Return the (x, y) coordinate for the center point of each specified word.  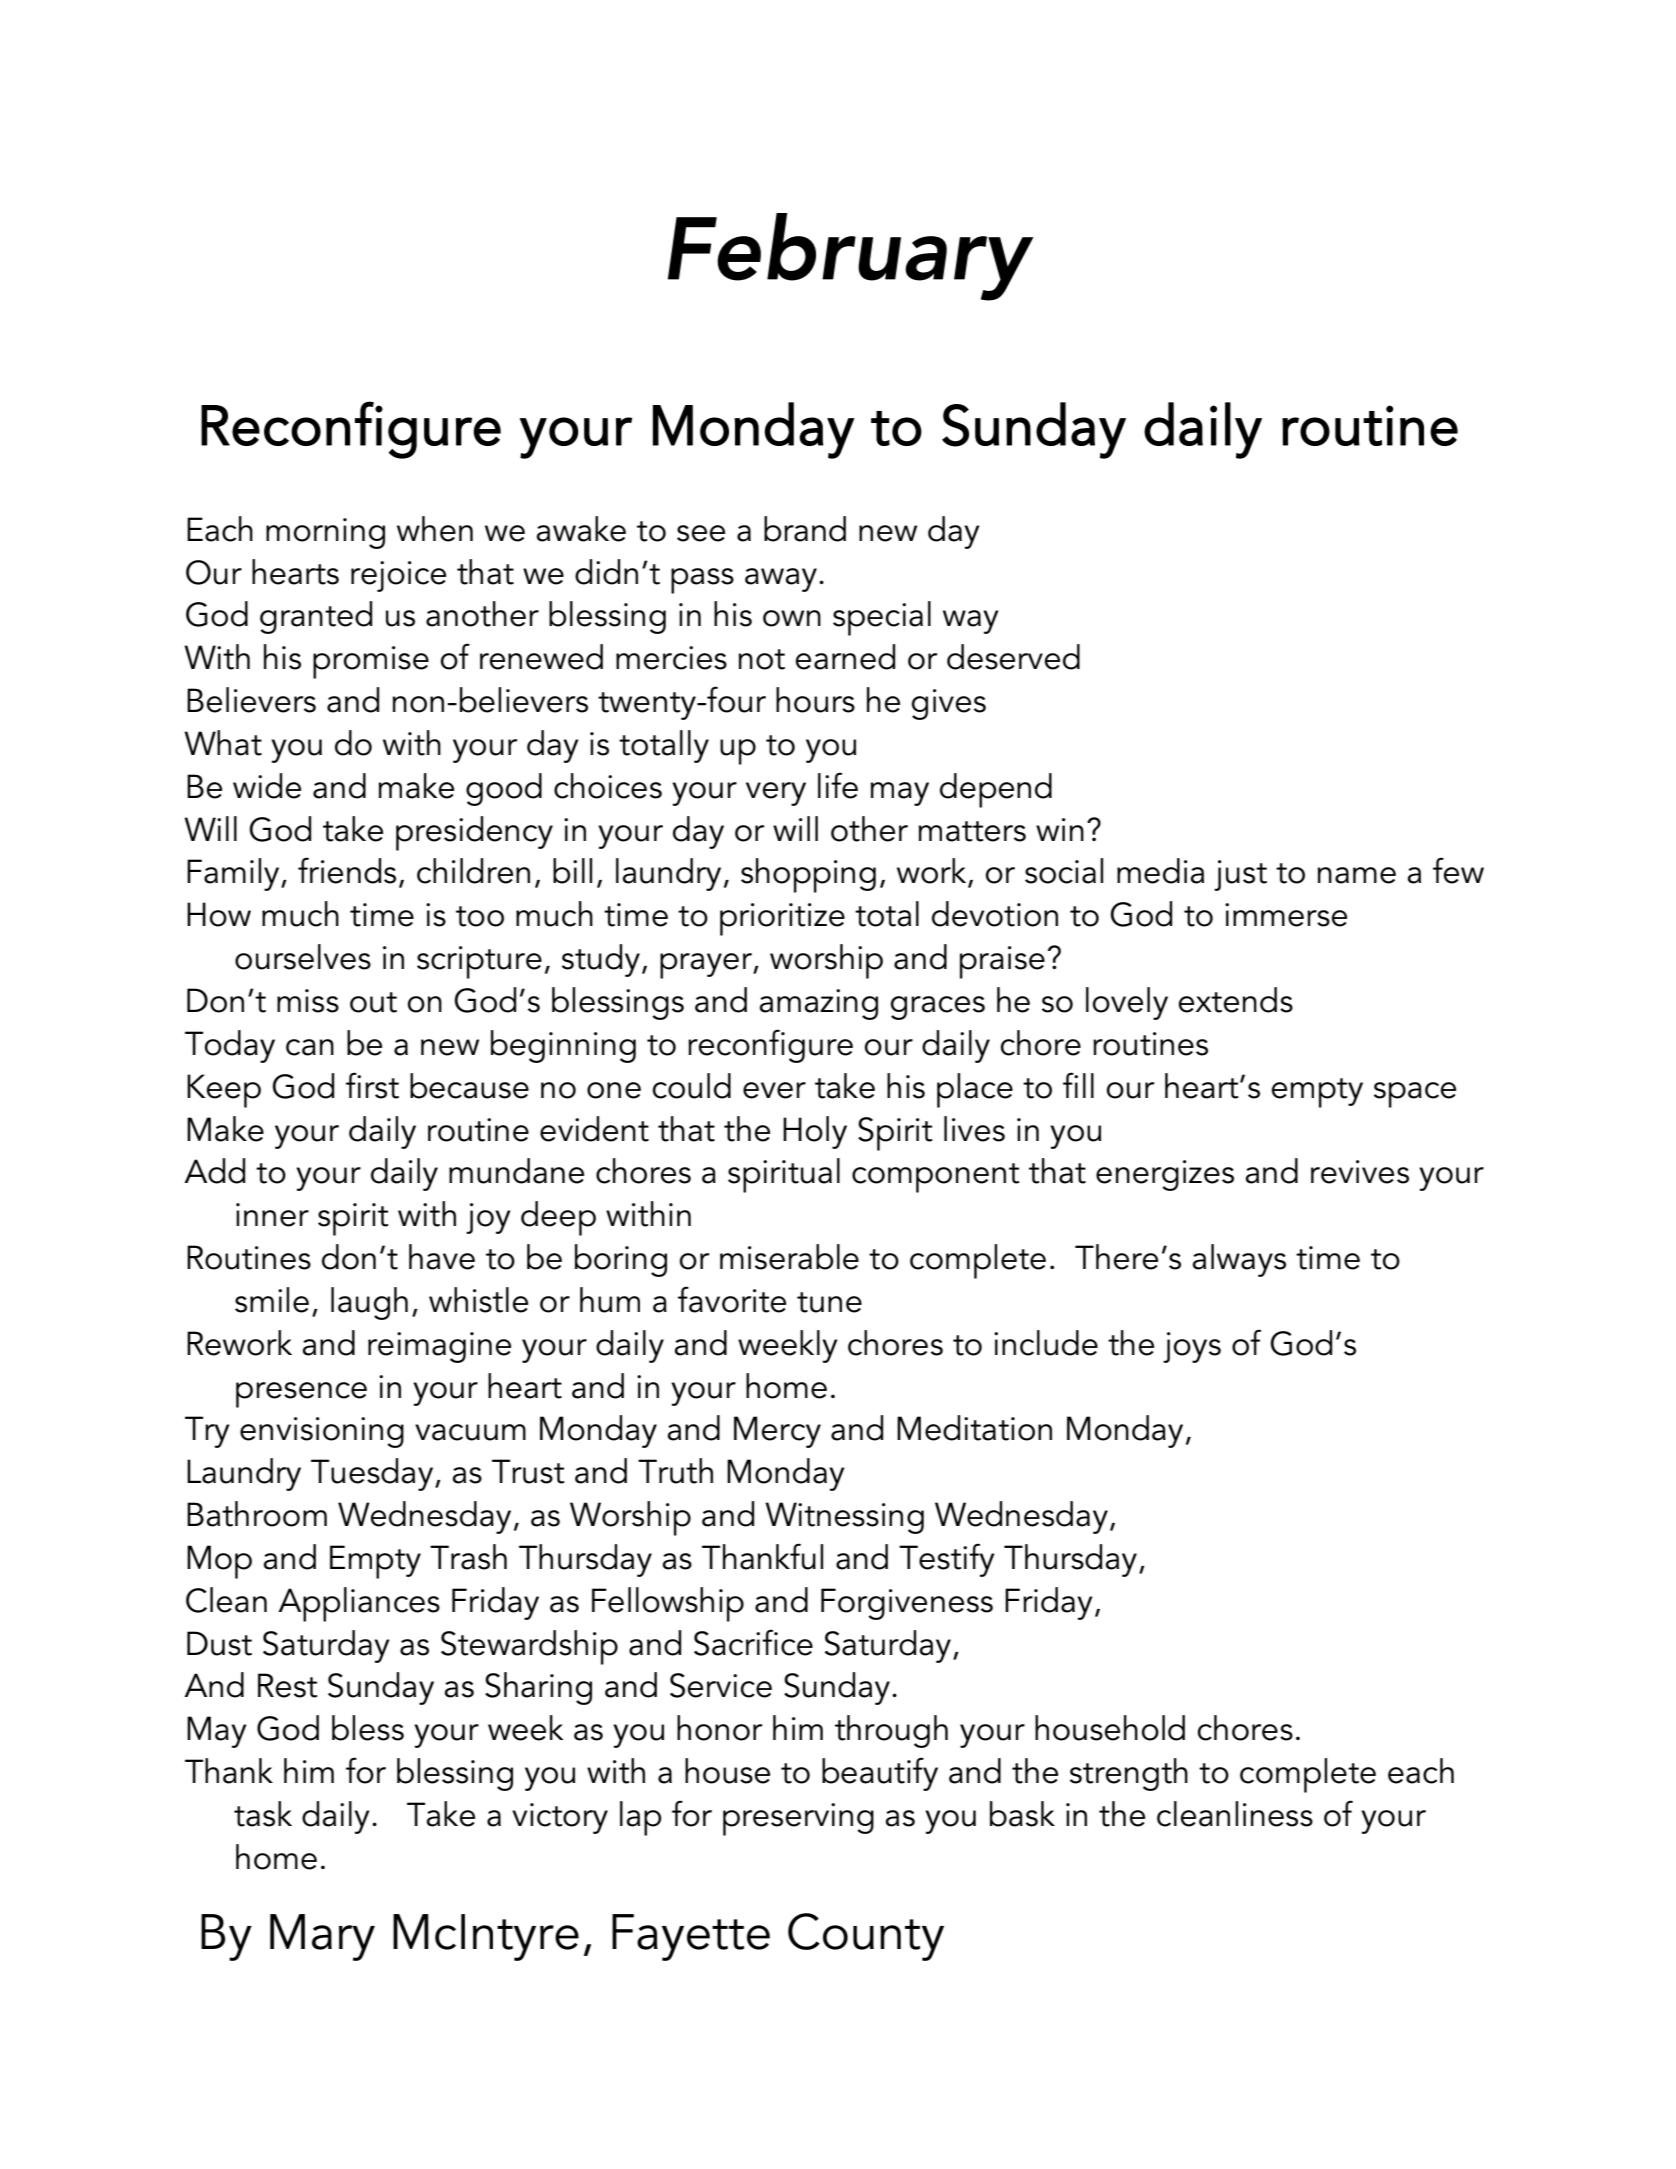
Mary (322, 1937)
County (866, 1937)
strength (1129, 1774)
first (372, 1085)
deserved (1013, 657)
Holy (815, 1132)
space (1415, 1095)
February (850, 257)
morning (325, 533)
